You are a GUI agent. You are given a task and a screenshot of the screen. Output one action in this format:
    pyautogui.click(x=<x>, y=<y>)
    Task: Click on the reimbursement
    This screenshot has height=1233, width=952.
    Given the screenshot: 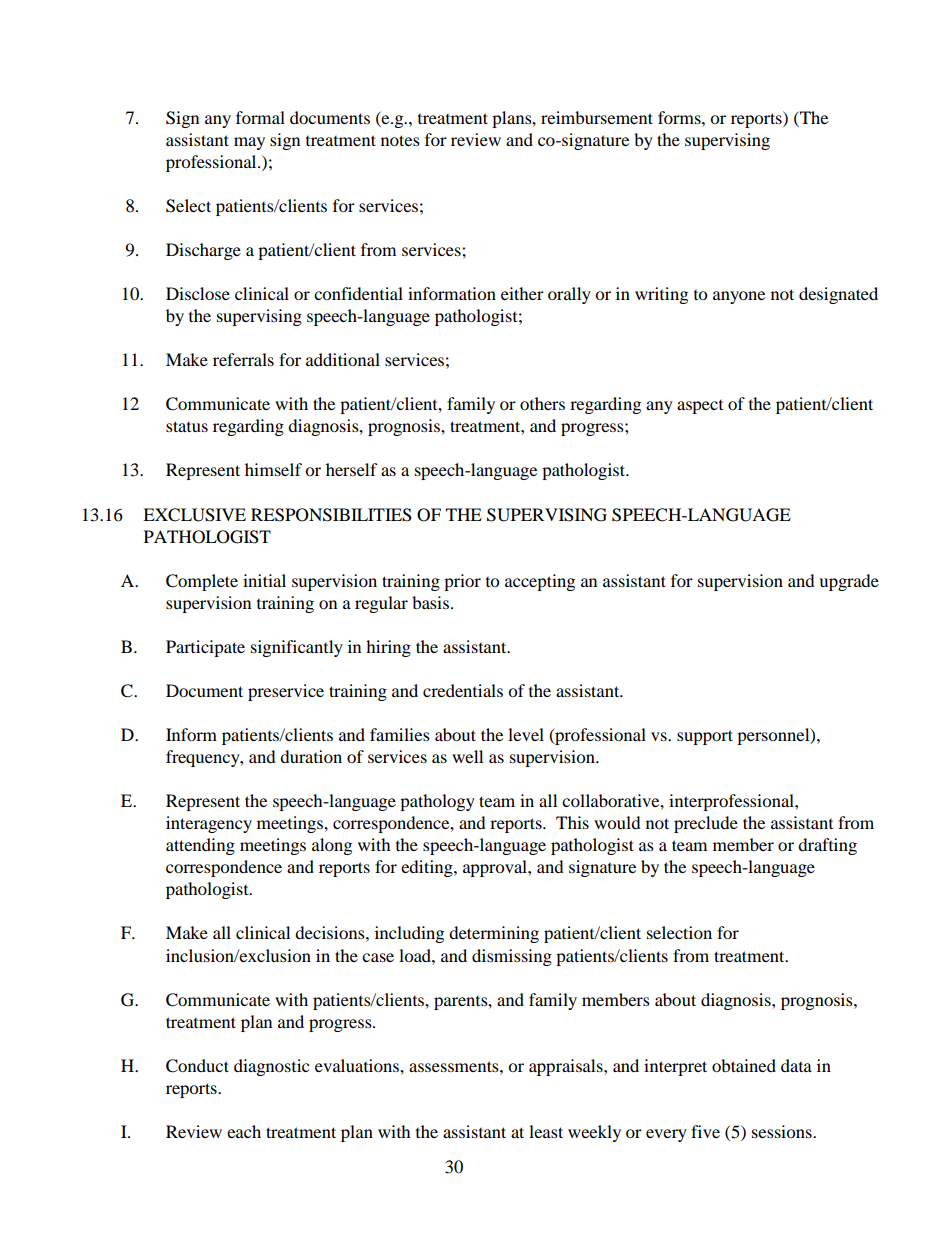 What is the action you would take?
    pyautogui.click(x=597, y=117)
